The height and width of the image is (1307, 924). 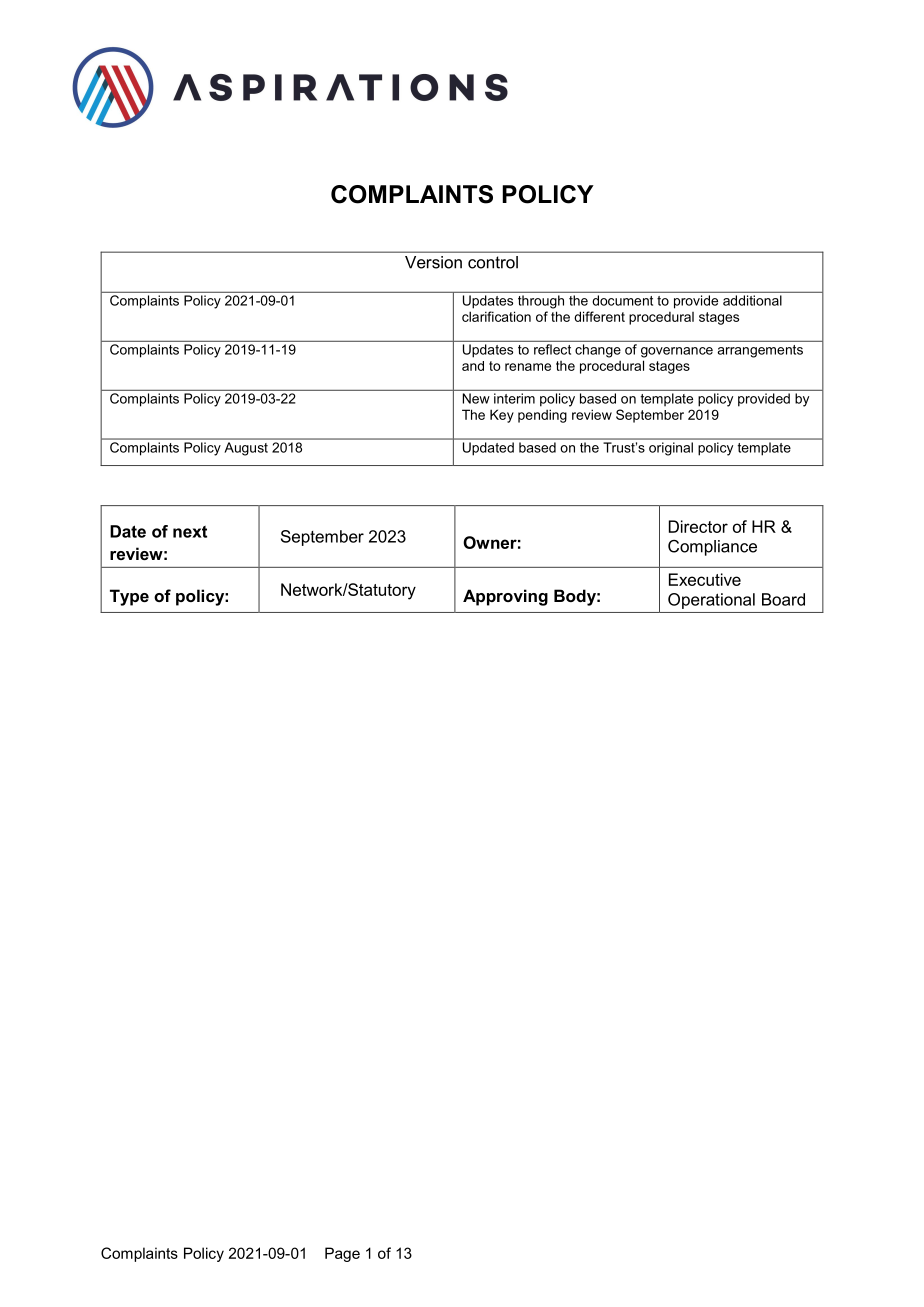 What do you see at coordinates (505, 597) in the image?
I see `Approving` at bounding box center [505, 597].
